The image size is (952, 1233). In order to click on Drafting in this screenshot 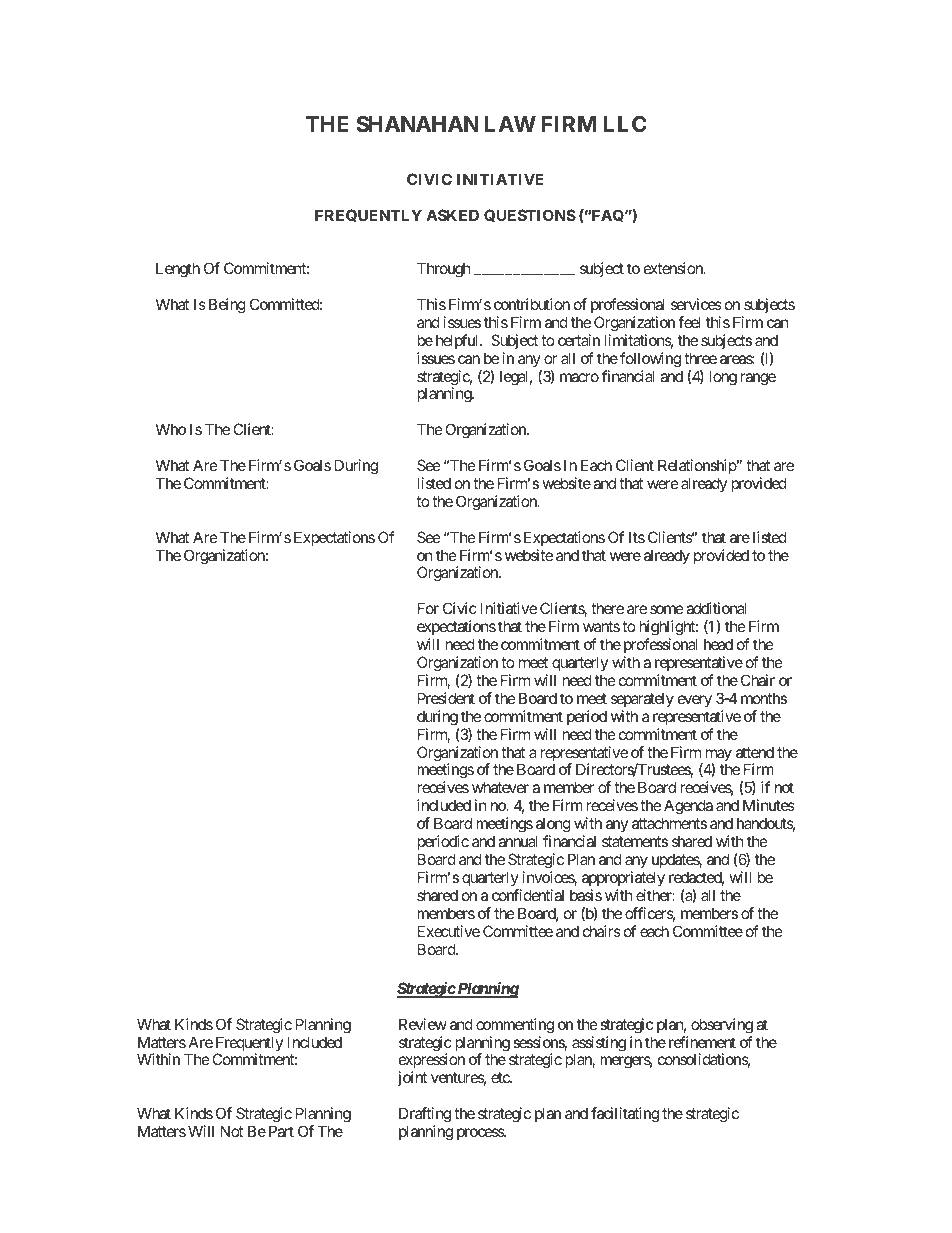, I will do `click(425, 1115)`.
